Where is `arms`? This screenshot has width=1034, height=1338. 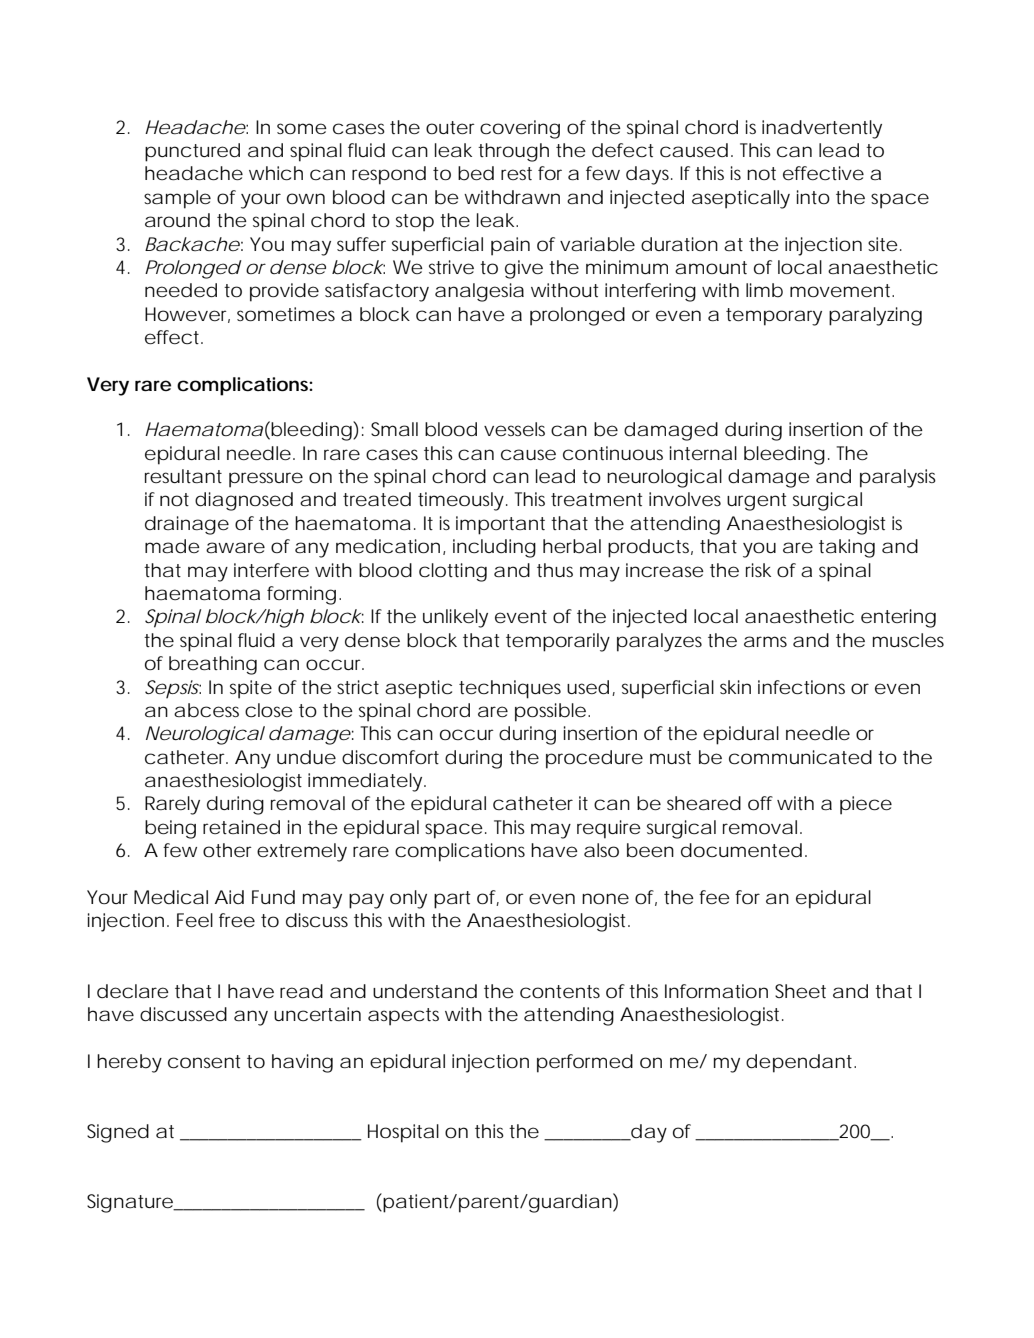 arms is located at coordinates (765, 642).
